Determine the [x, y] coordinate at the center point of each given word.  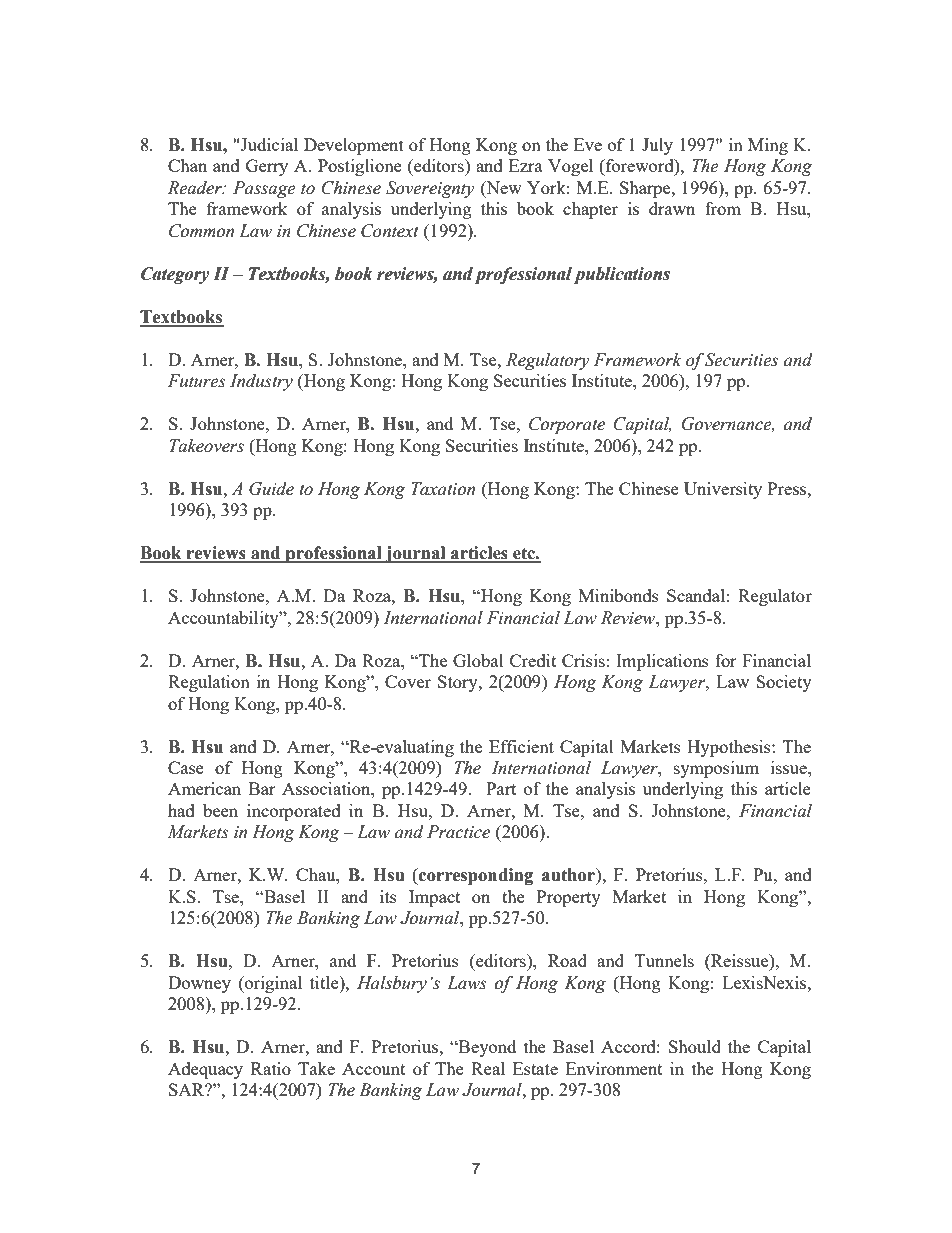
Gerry [267, 167]
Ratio [271, 1068]
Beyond [486, 1048]
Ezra [526, 165]
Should [695, 1046]
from [723, 208]
